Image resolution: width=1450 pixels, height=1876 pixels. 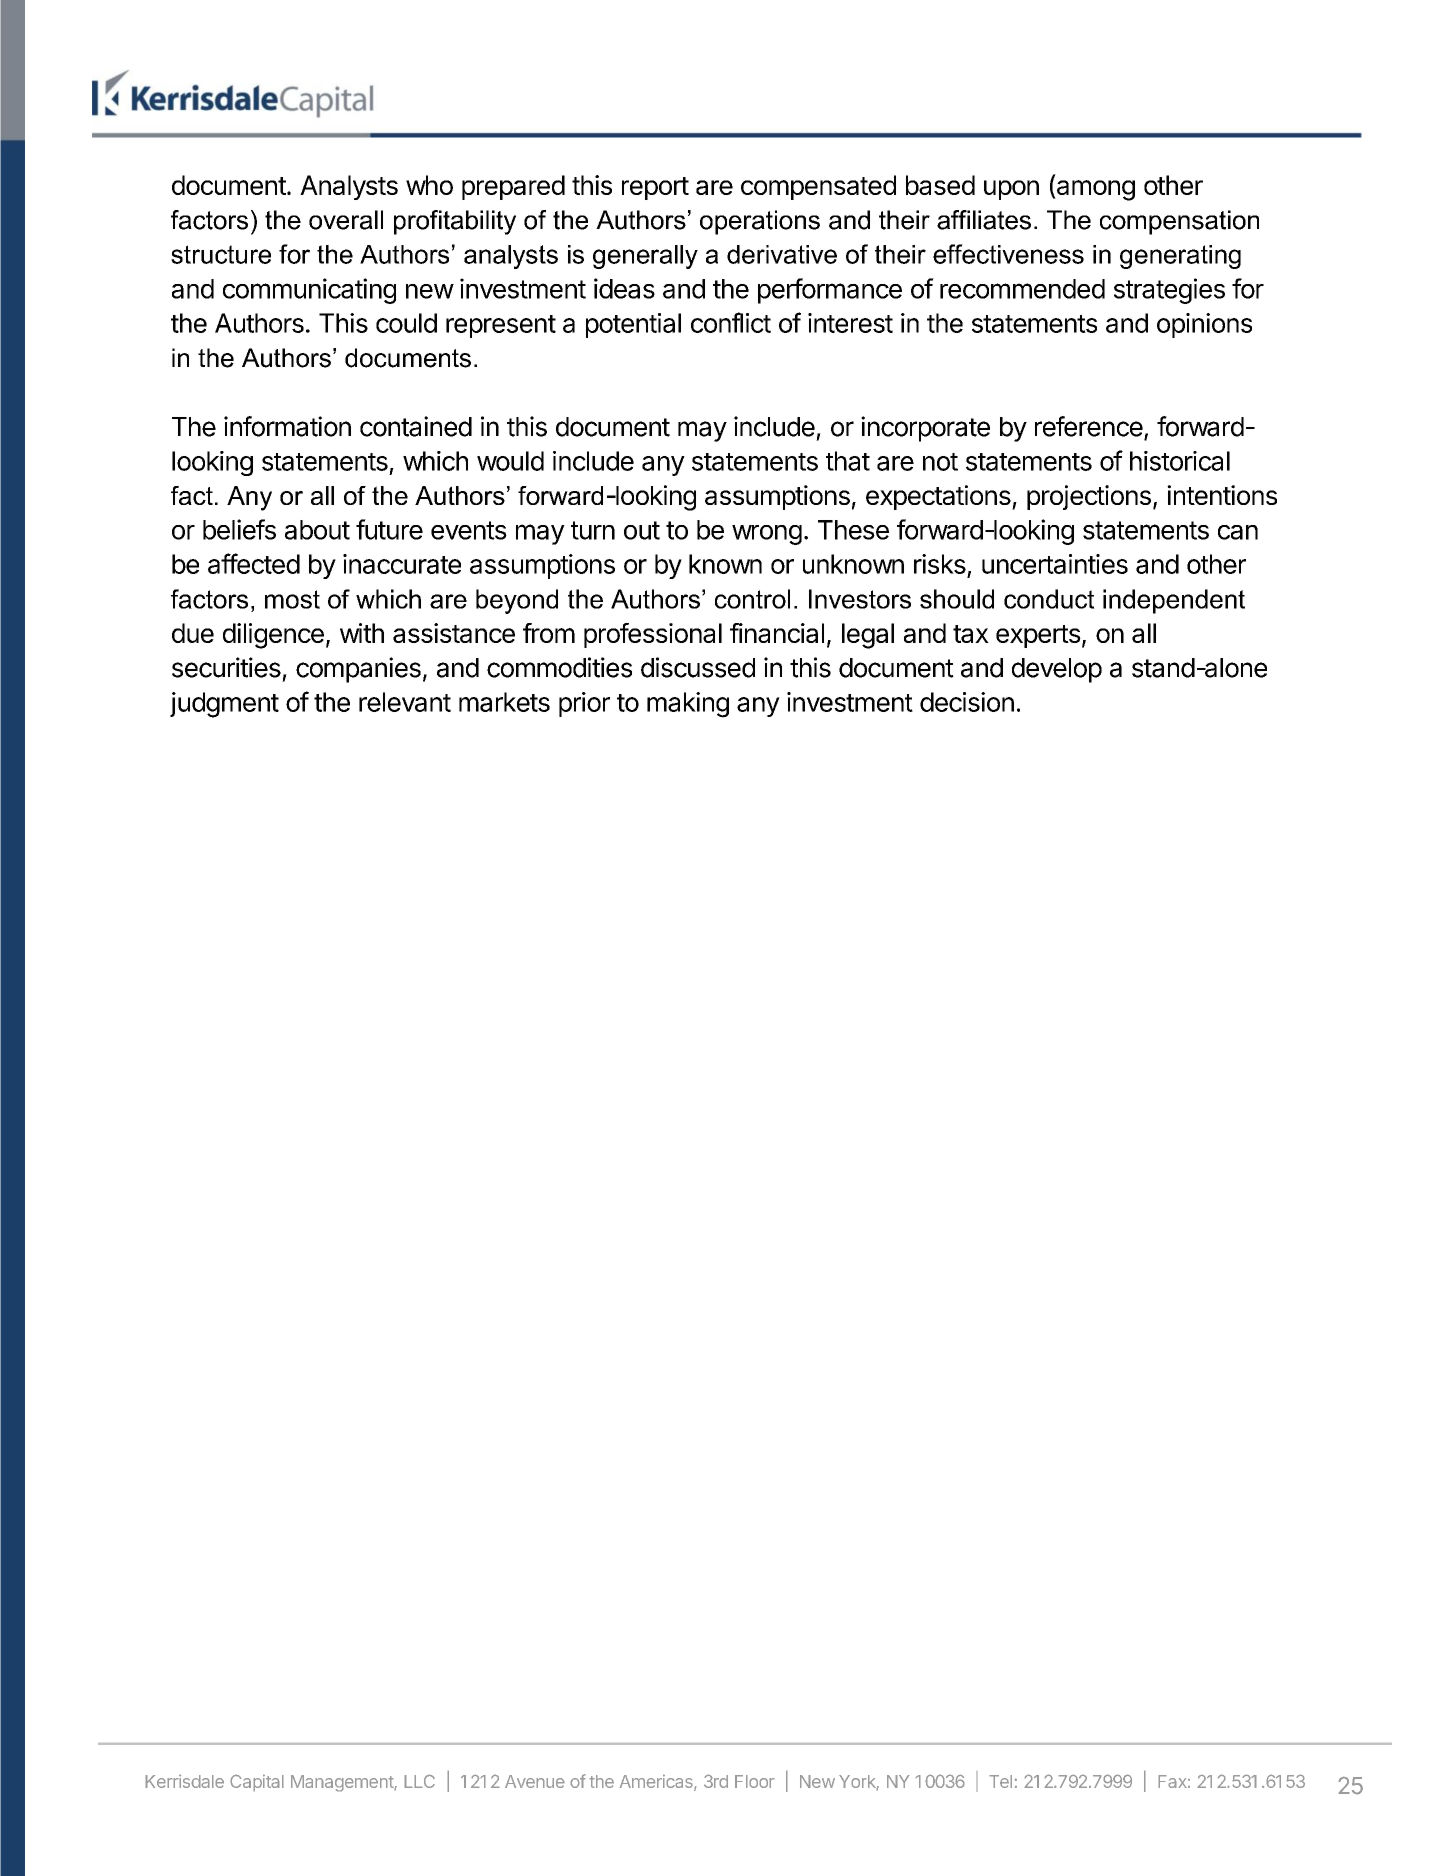 What do you see at coordinates (760, 222) in the document?
I see `operations` at bounding box center [760, 222].
